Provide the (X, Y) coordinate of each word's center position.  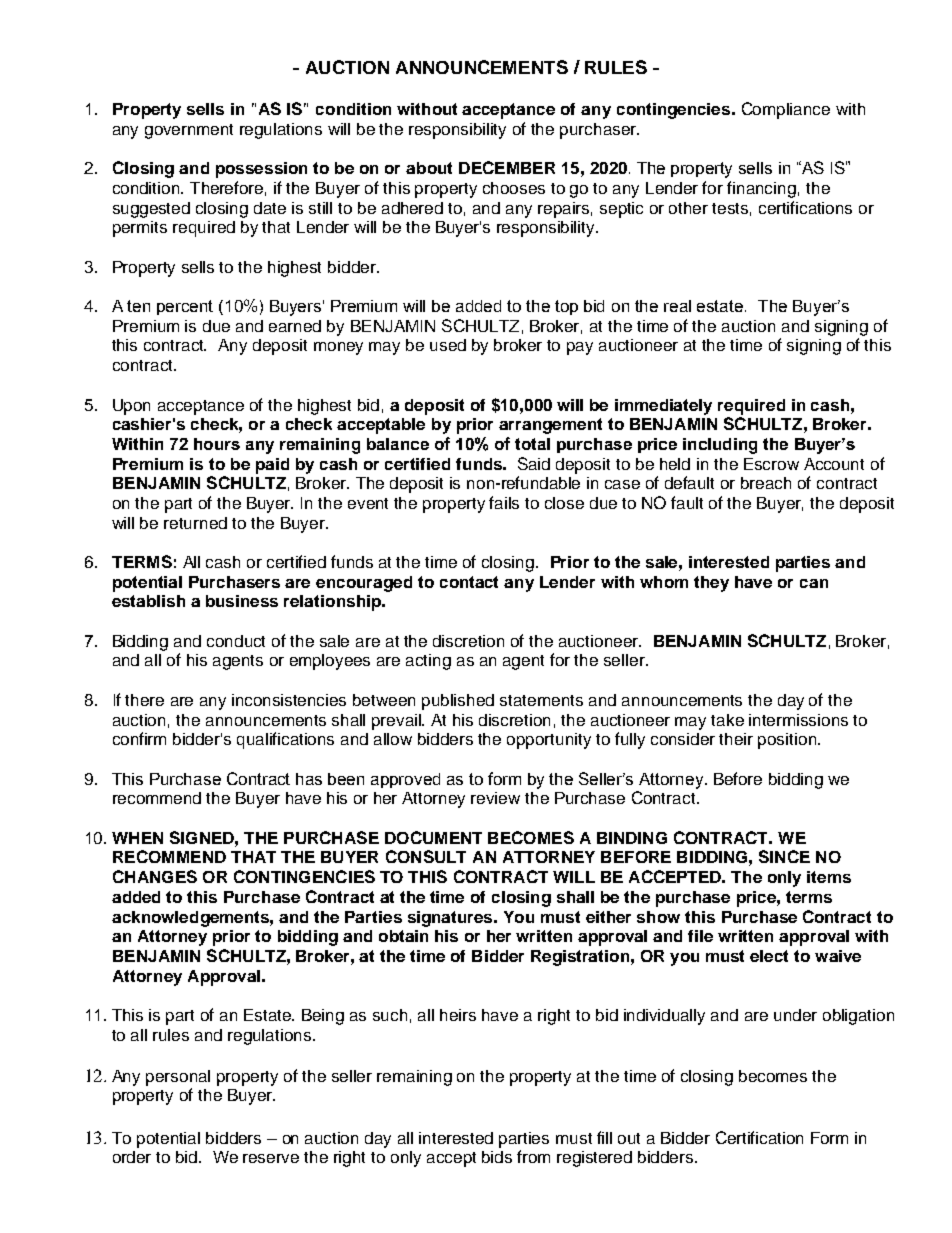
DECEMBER (507, 167)
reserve (271, 1158)
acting (428, 662)
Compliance (786, 110)
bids (497, 1157)
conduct (236, 641)
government (189, 131)
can (814, 583)
